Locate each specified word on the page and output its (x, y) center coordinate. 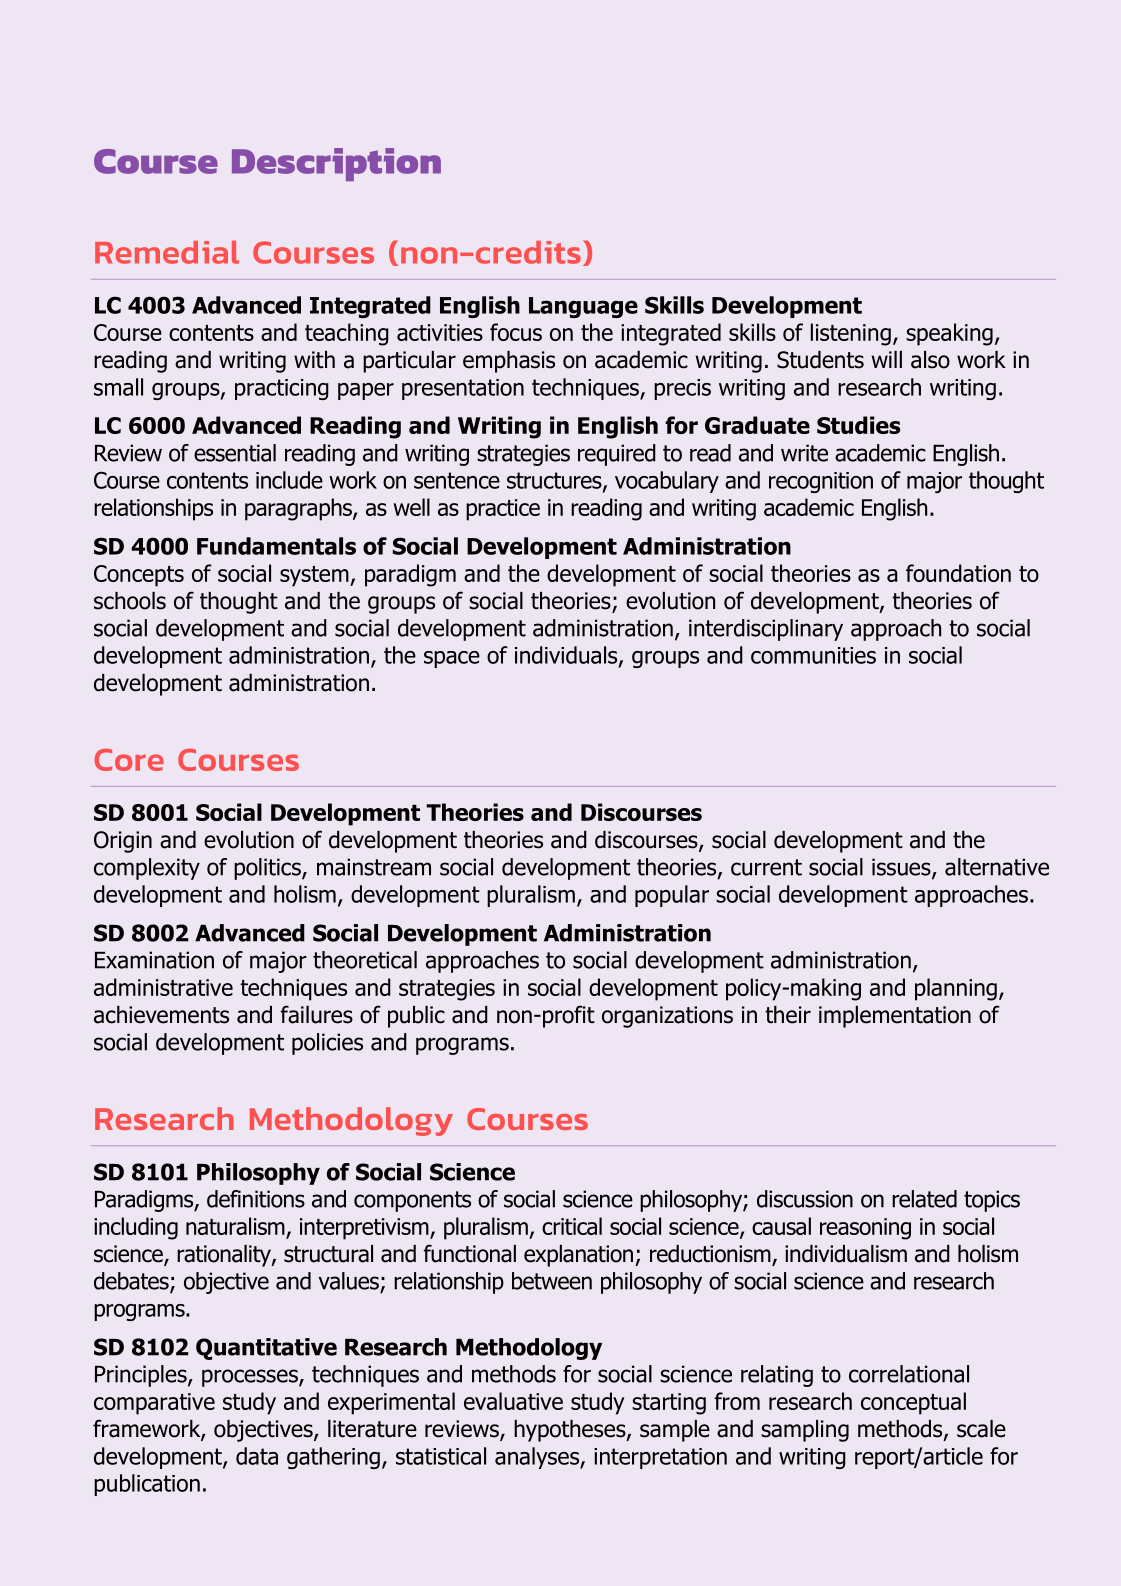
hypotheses (571, 1431)
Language (583, 307)
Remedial (167, 252)
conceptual (913, 1403)
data (257, 1456)
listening (850, 334)
